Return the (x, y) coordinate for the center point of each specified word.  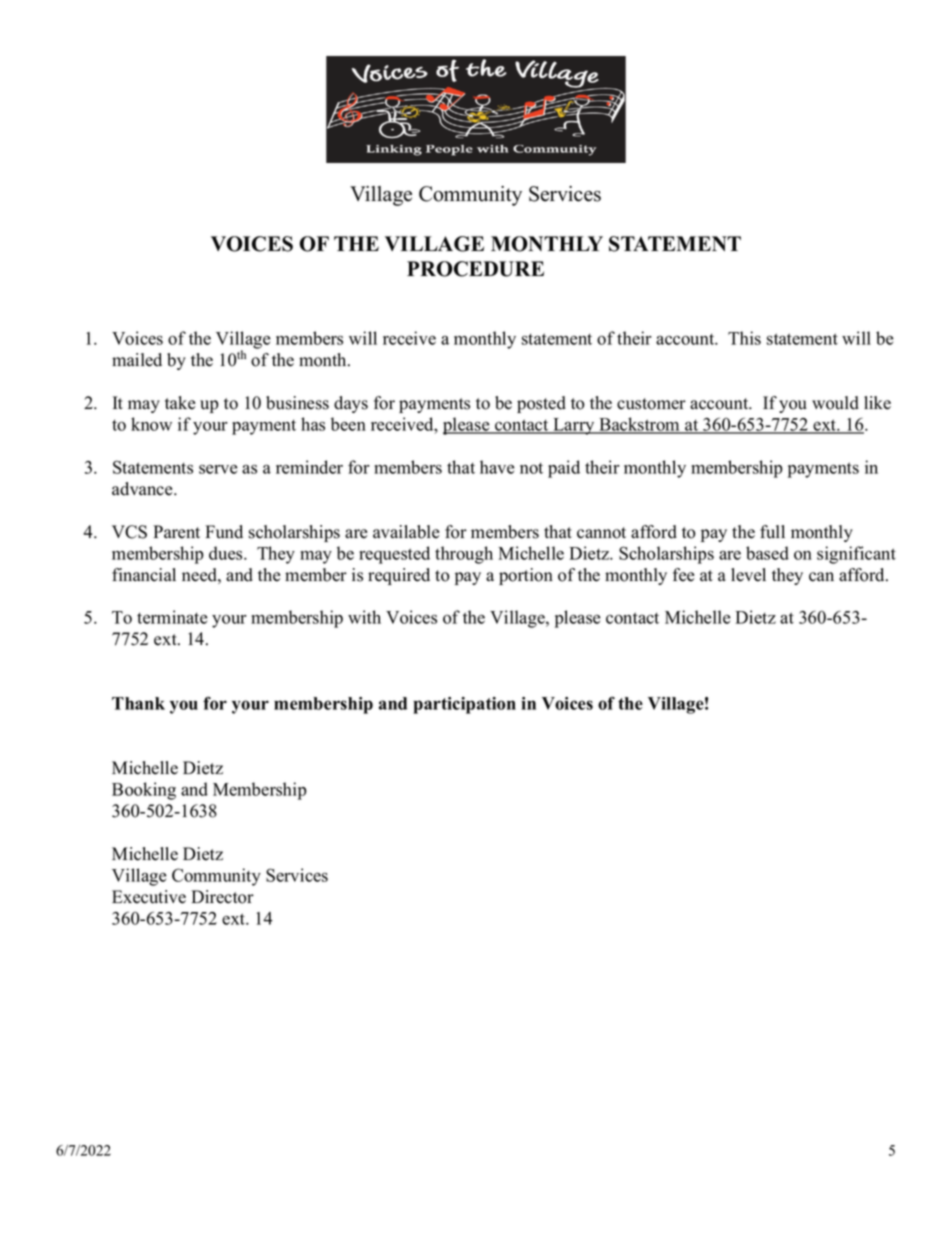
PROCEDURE (475, 269)
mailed (137, 360)
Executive (149, 897)
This (744, 338)
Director (222, 897)
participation (464, 705)
